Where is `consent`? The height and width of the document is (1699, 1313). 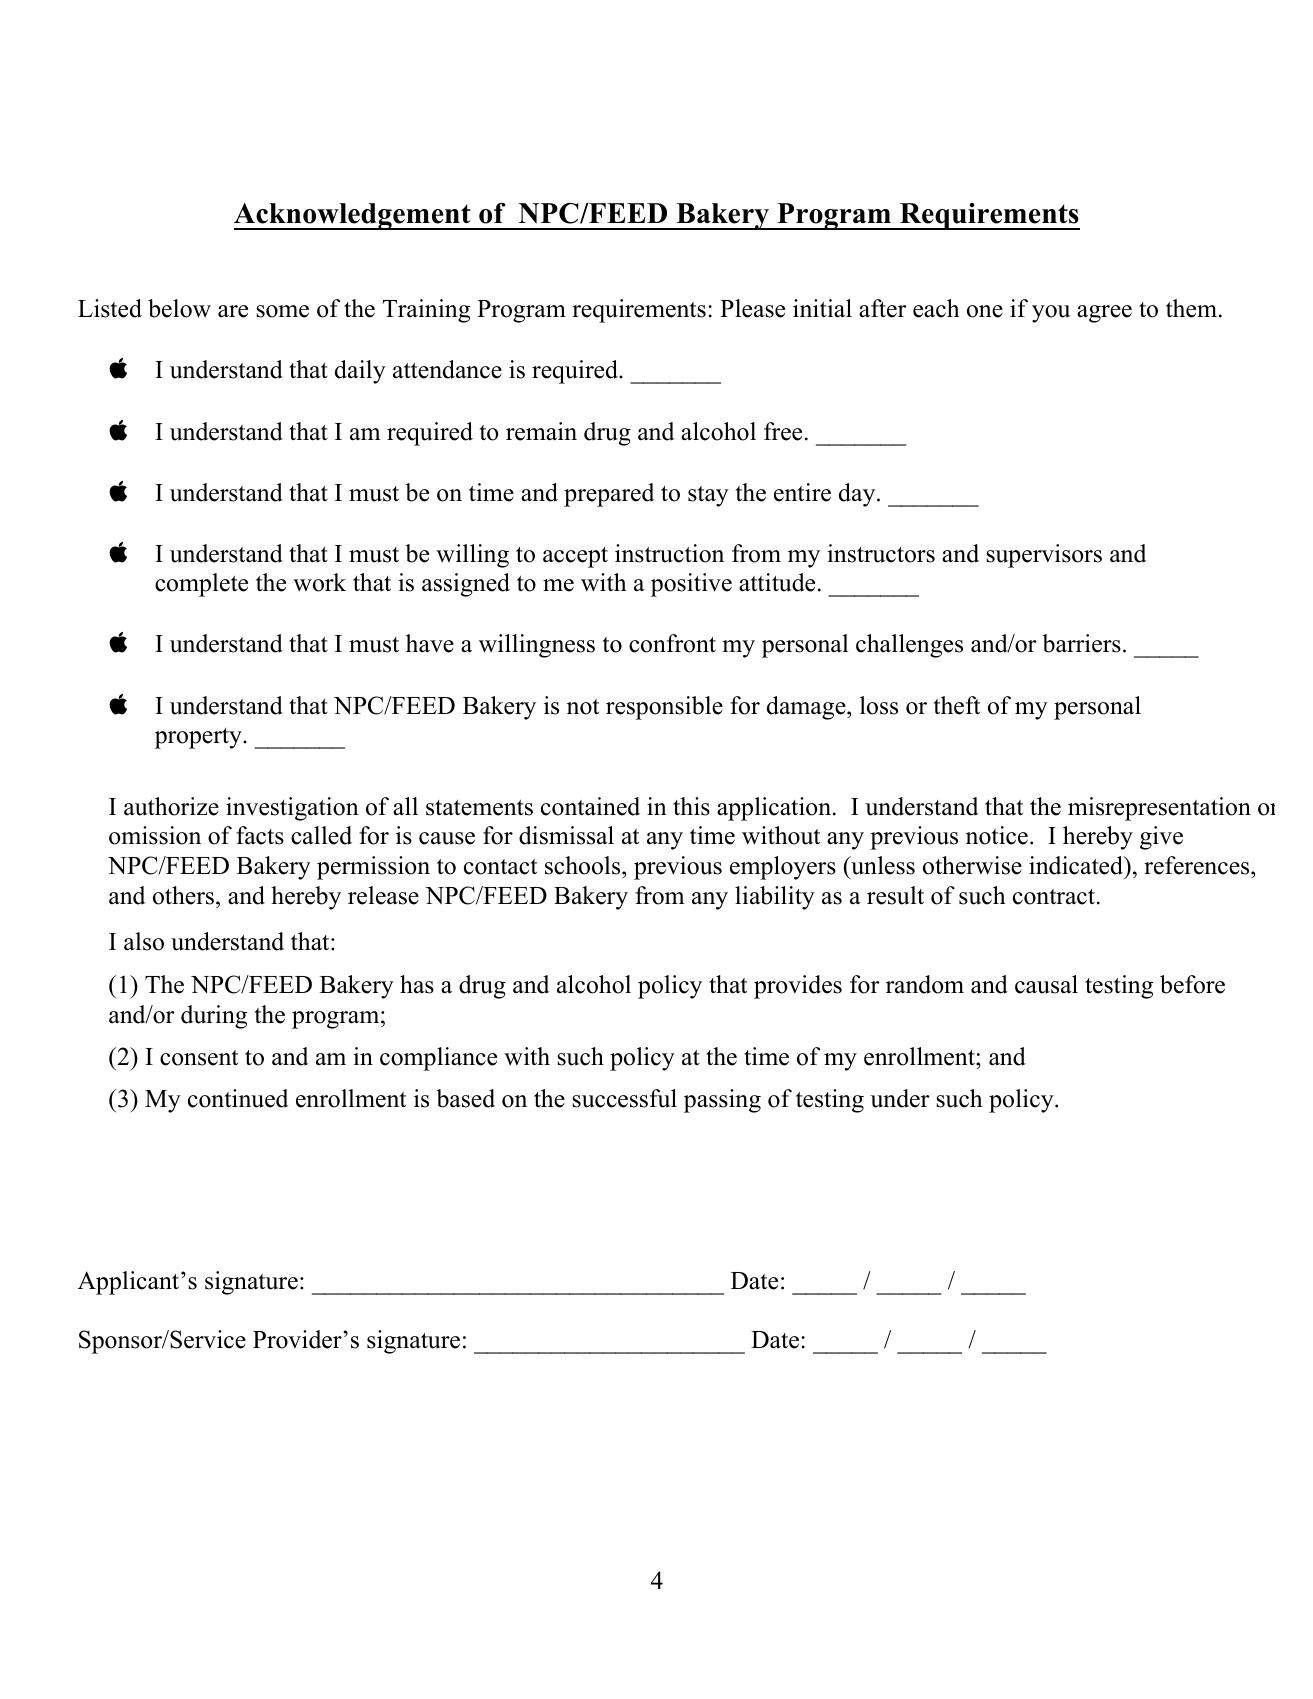 consent is located at coordinates (199, 1058).
